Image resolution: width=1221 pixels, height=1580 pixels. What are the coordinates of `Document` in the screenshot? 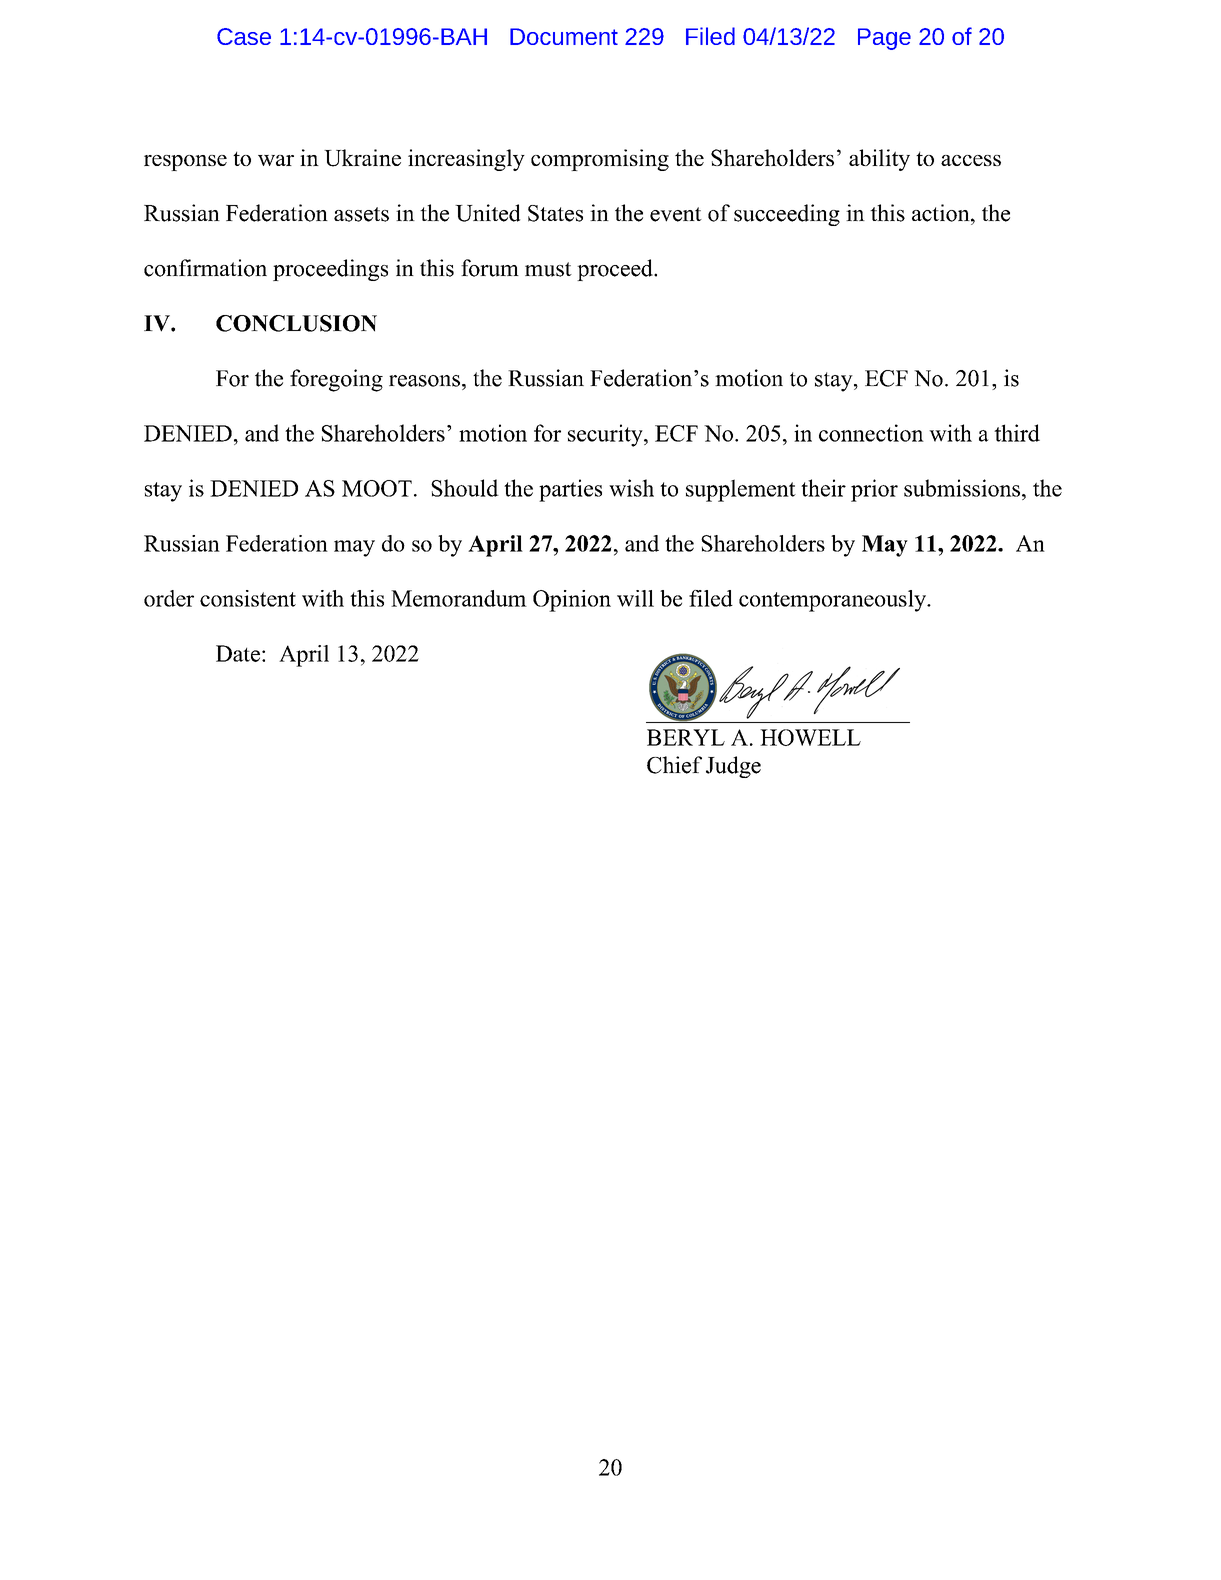 It's located at (564, 36).
